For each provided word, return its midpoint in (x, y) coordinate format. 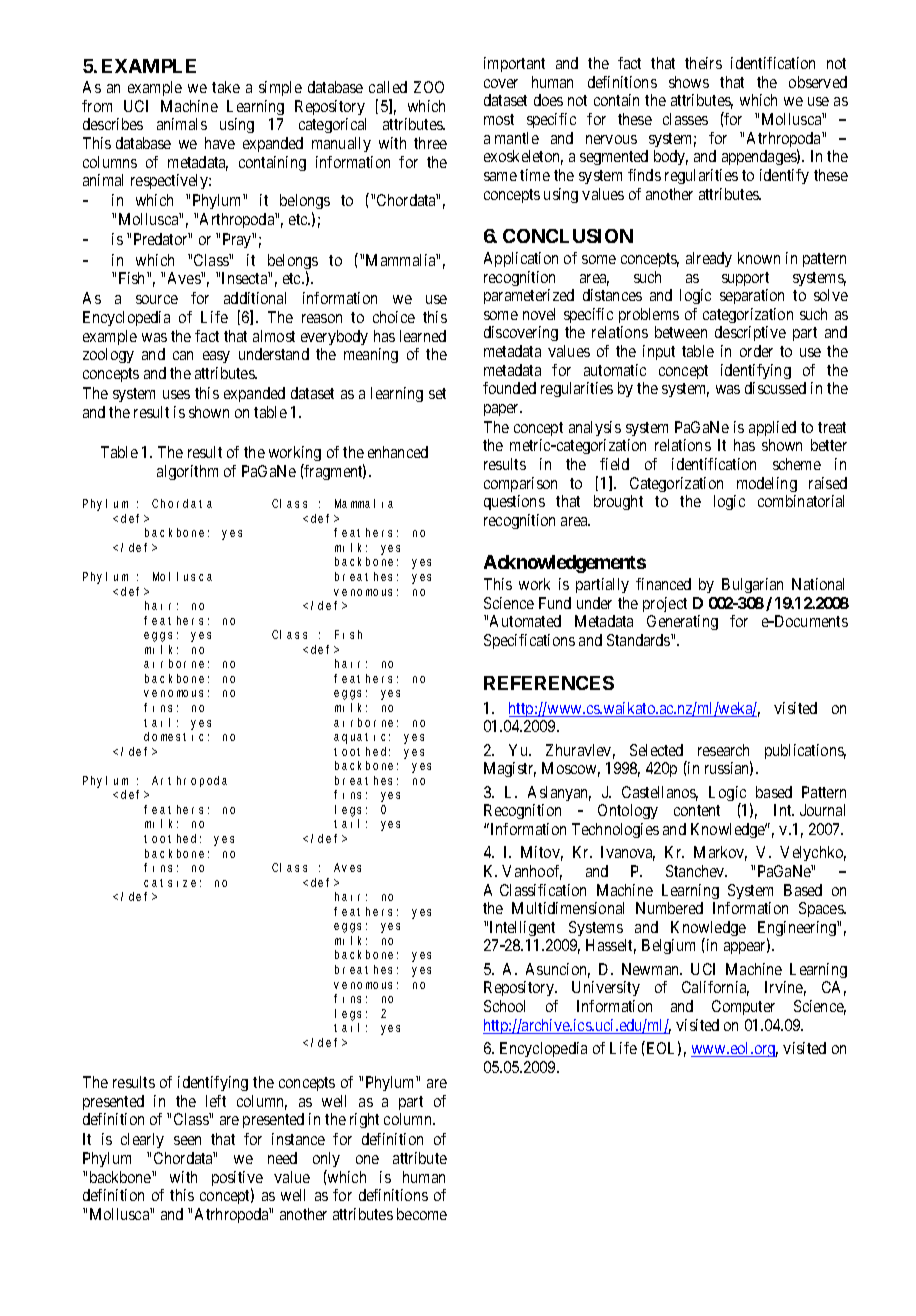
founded (509, 388)
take (226, 87)
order (756, 351)
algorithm (187, 472)
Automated (525, 621)
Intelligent (522, 928)
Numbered (669, 908)
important (514, 64)
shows (689, 82)
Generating (682, 622)
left (216, 1101)
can (183, 355)
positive (237, 1180)
